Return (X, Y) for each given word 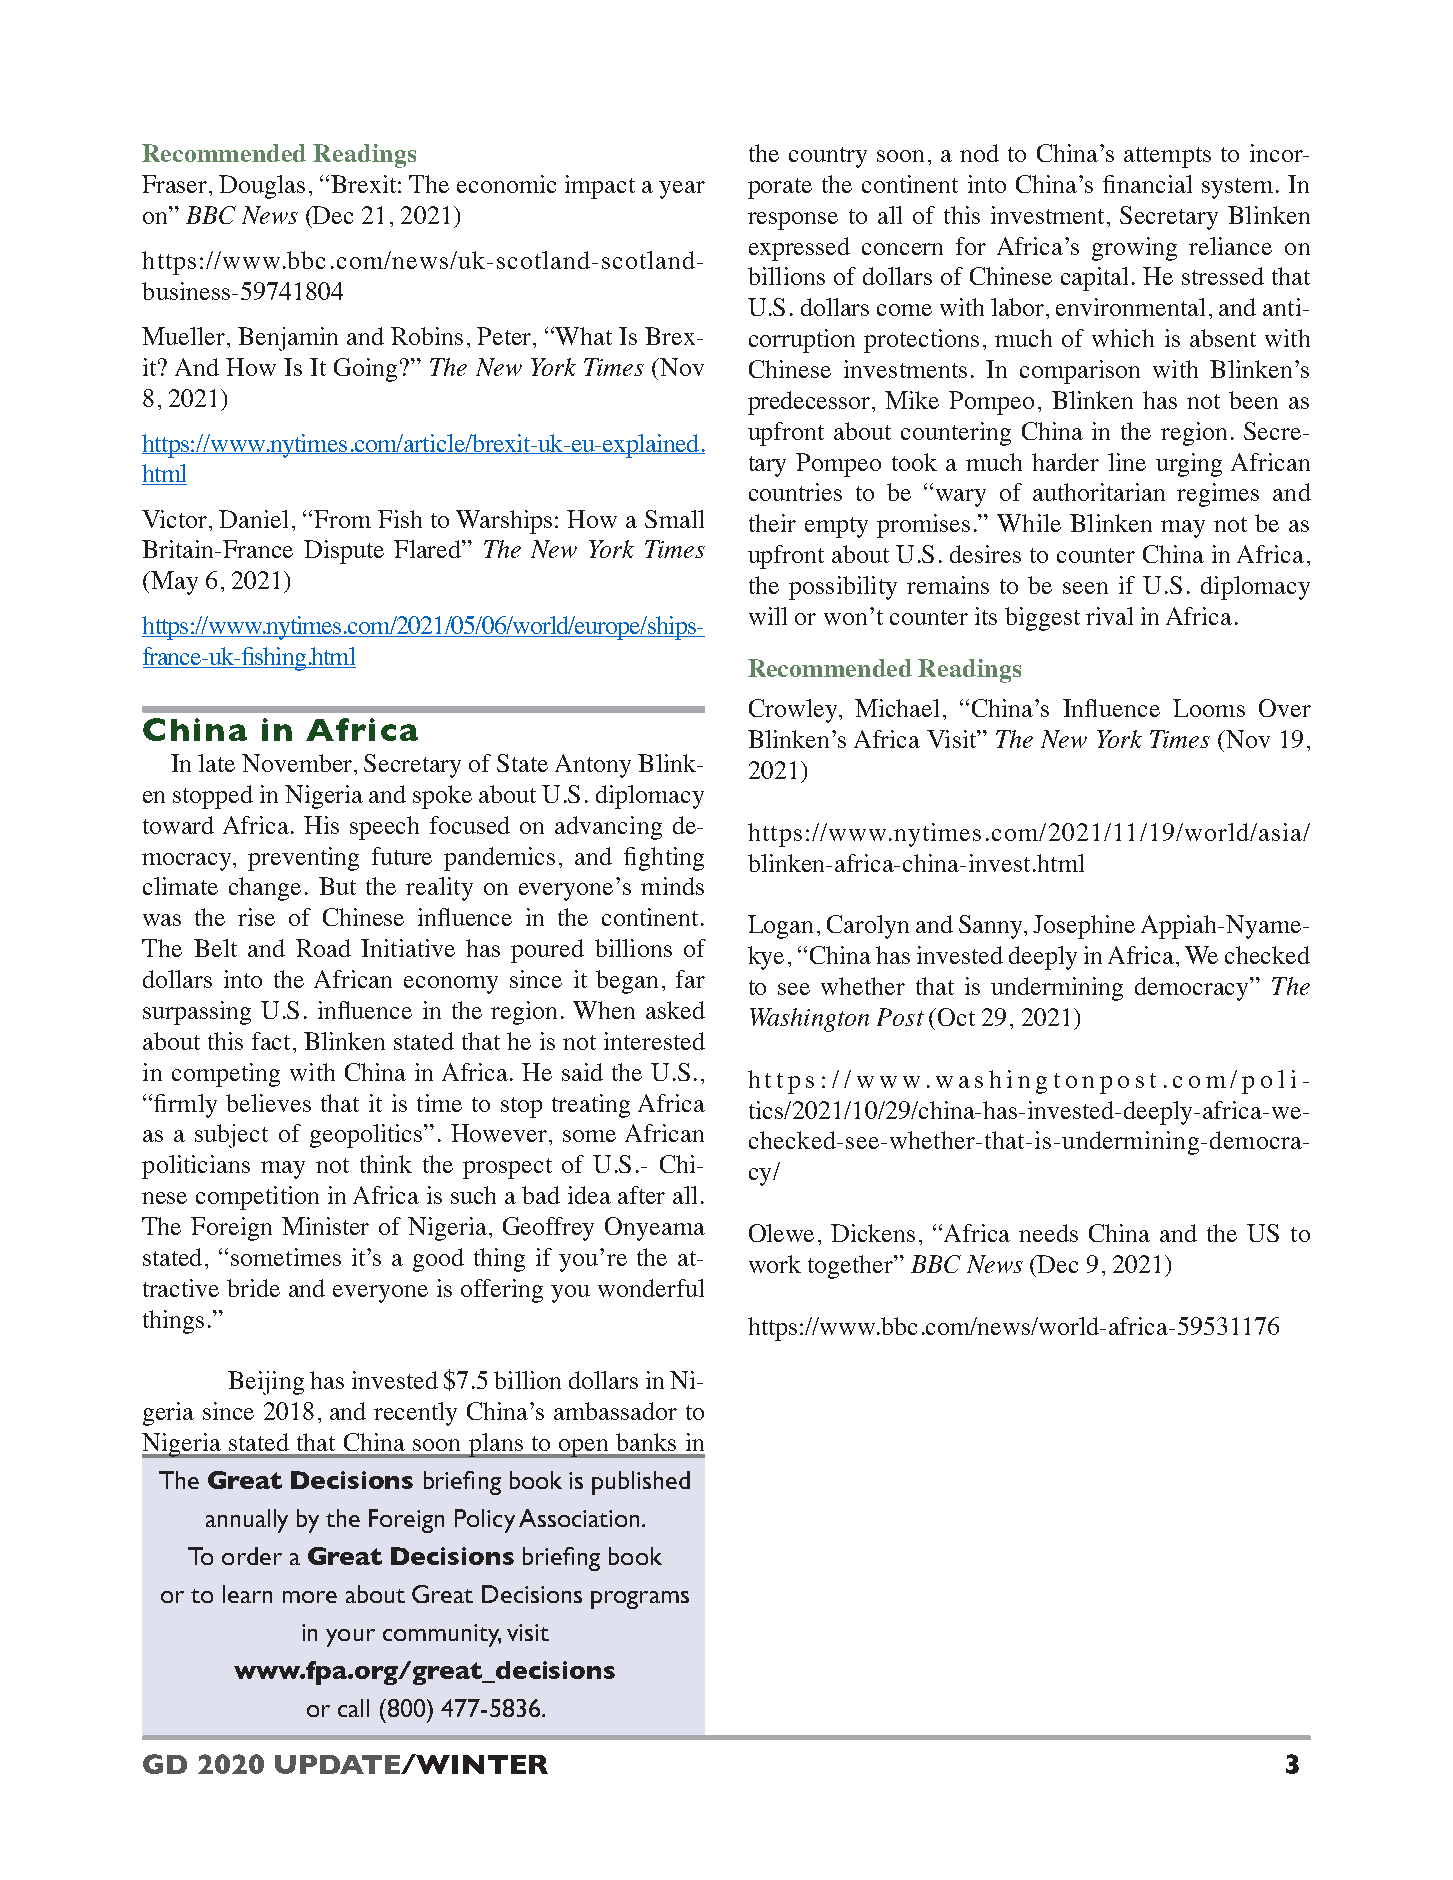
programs (640, 1600)
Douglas (262, 187)
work (775, 1264)
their (772, 523)
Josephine (1084, 927)
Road (323, 948)
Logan (780, 927)
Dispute (344, 552)
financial (1147, 184)
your (350, 1638)
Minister (325, 1226)
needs (1048, 1233)
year (682, 190)
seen (1085, 588)
